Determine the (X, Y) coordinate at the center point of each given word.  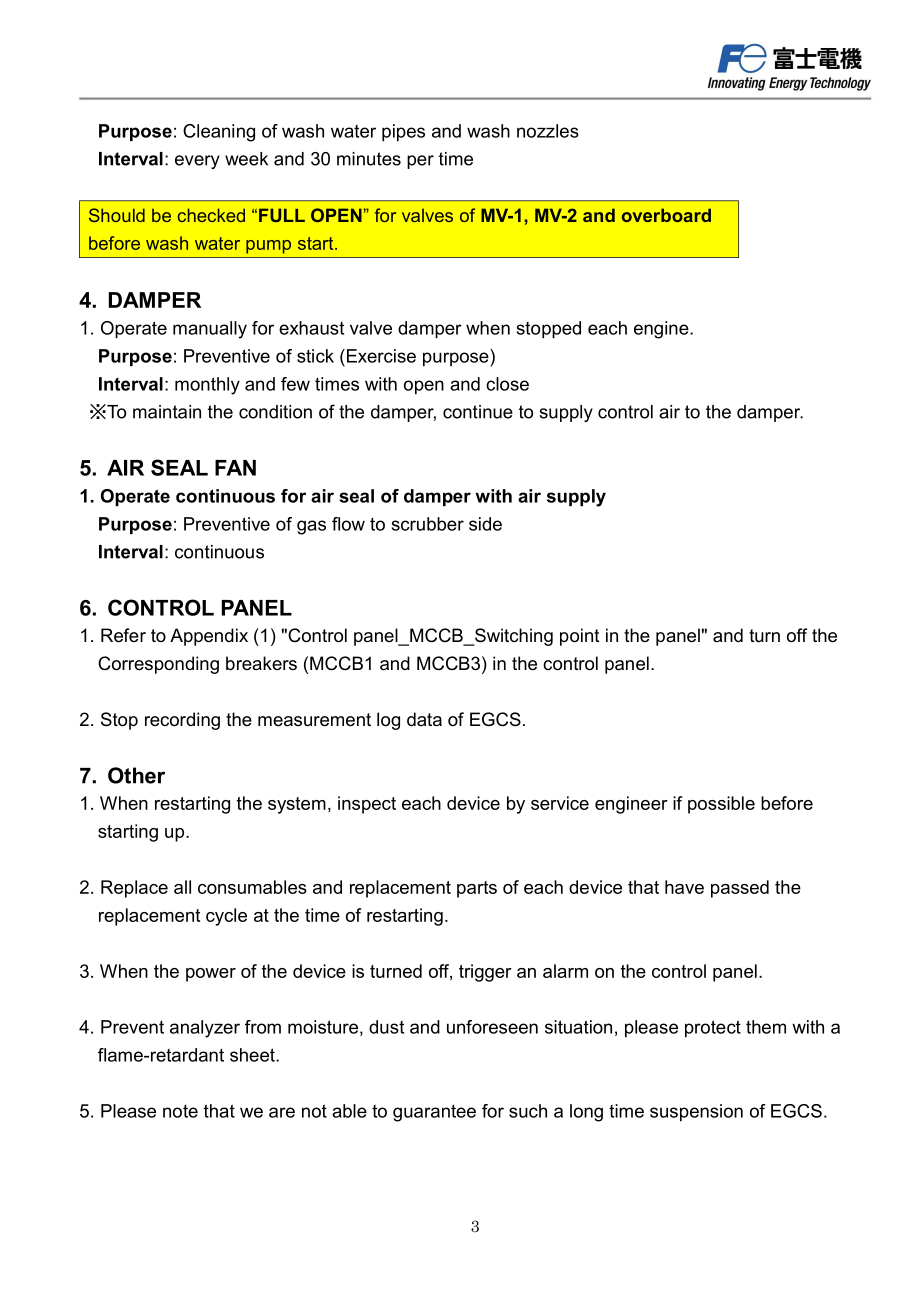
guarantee (434, 1113)
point (580, 637)
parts (477, 889)
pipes (403, 133)
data (424, 719)
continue (478, 412)
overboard (666, 215)
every (197, 162)
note (180, 1111)
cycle (226, 917)
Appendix (209, 637)
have (684, 887)
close (507, 384)
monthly (207, 386)
